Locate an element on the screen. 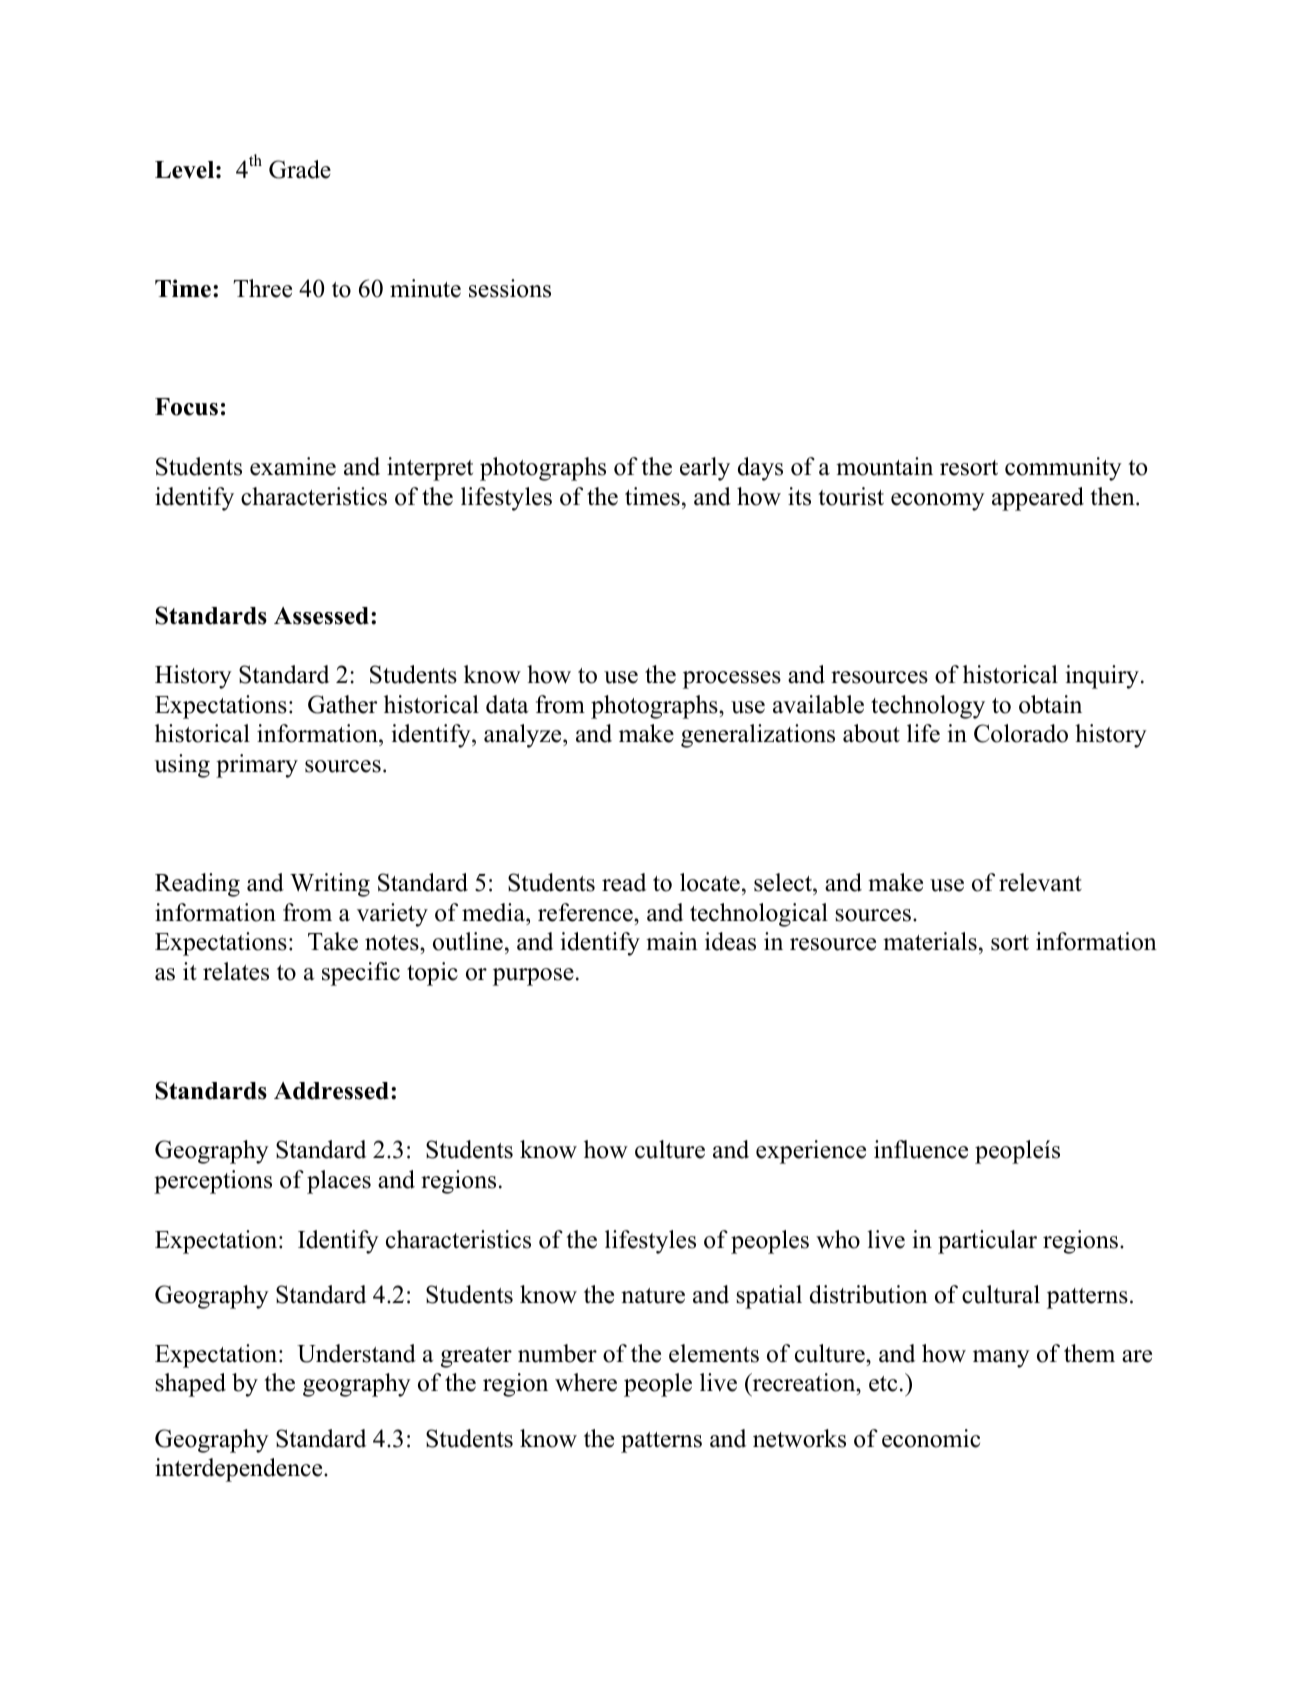 This screenshot has width=1311, height=1696. relevant is located at coordinates (1040, 882).
